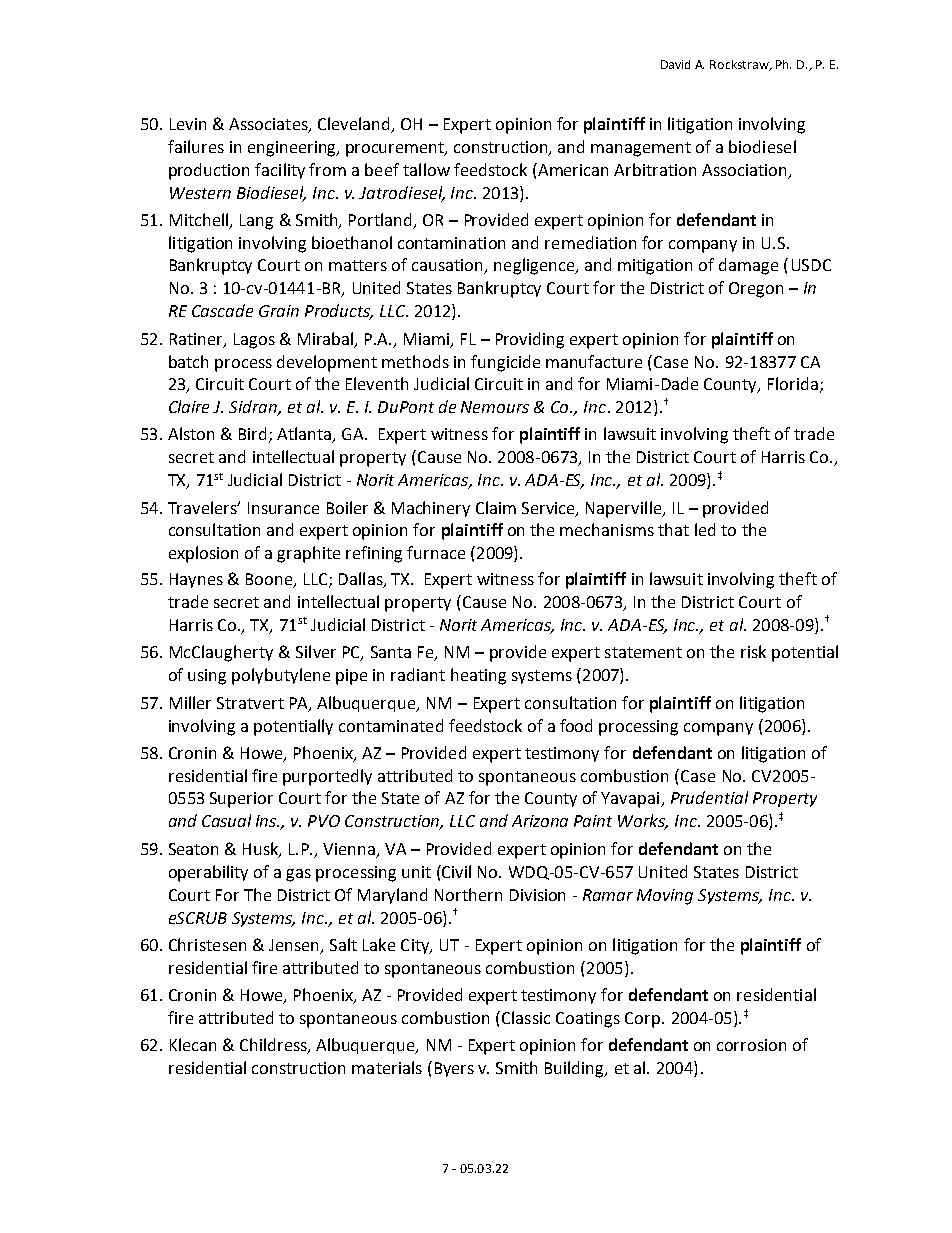  What do you see at coordinates (496, 507) in the page?
I see `Claim` at bounding box center [496, 507].
